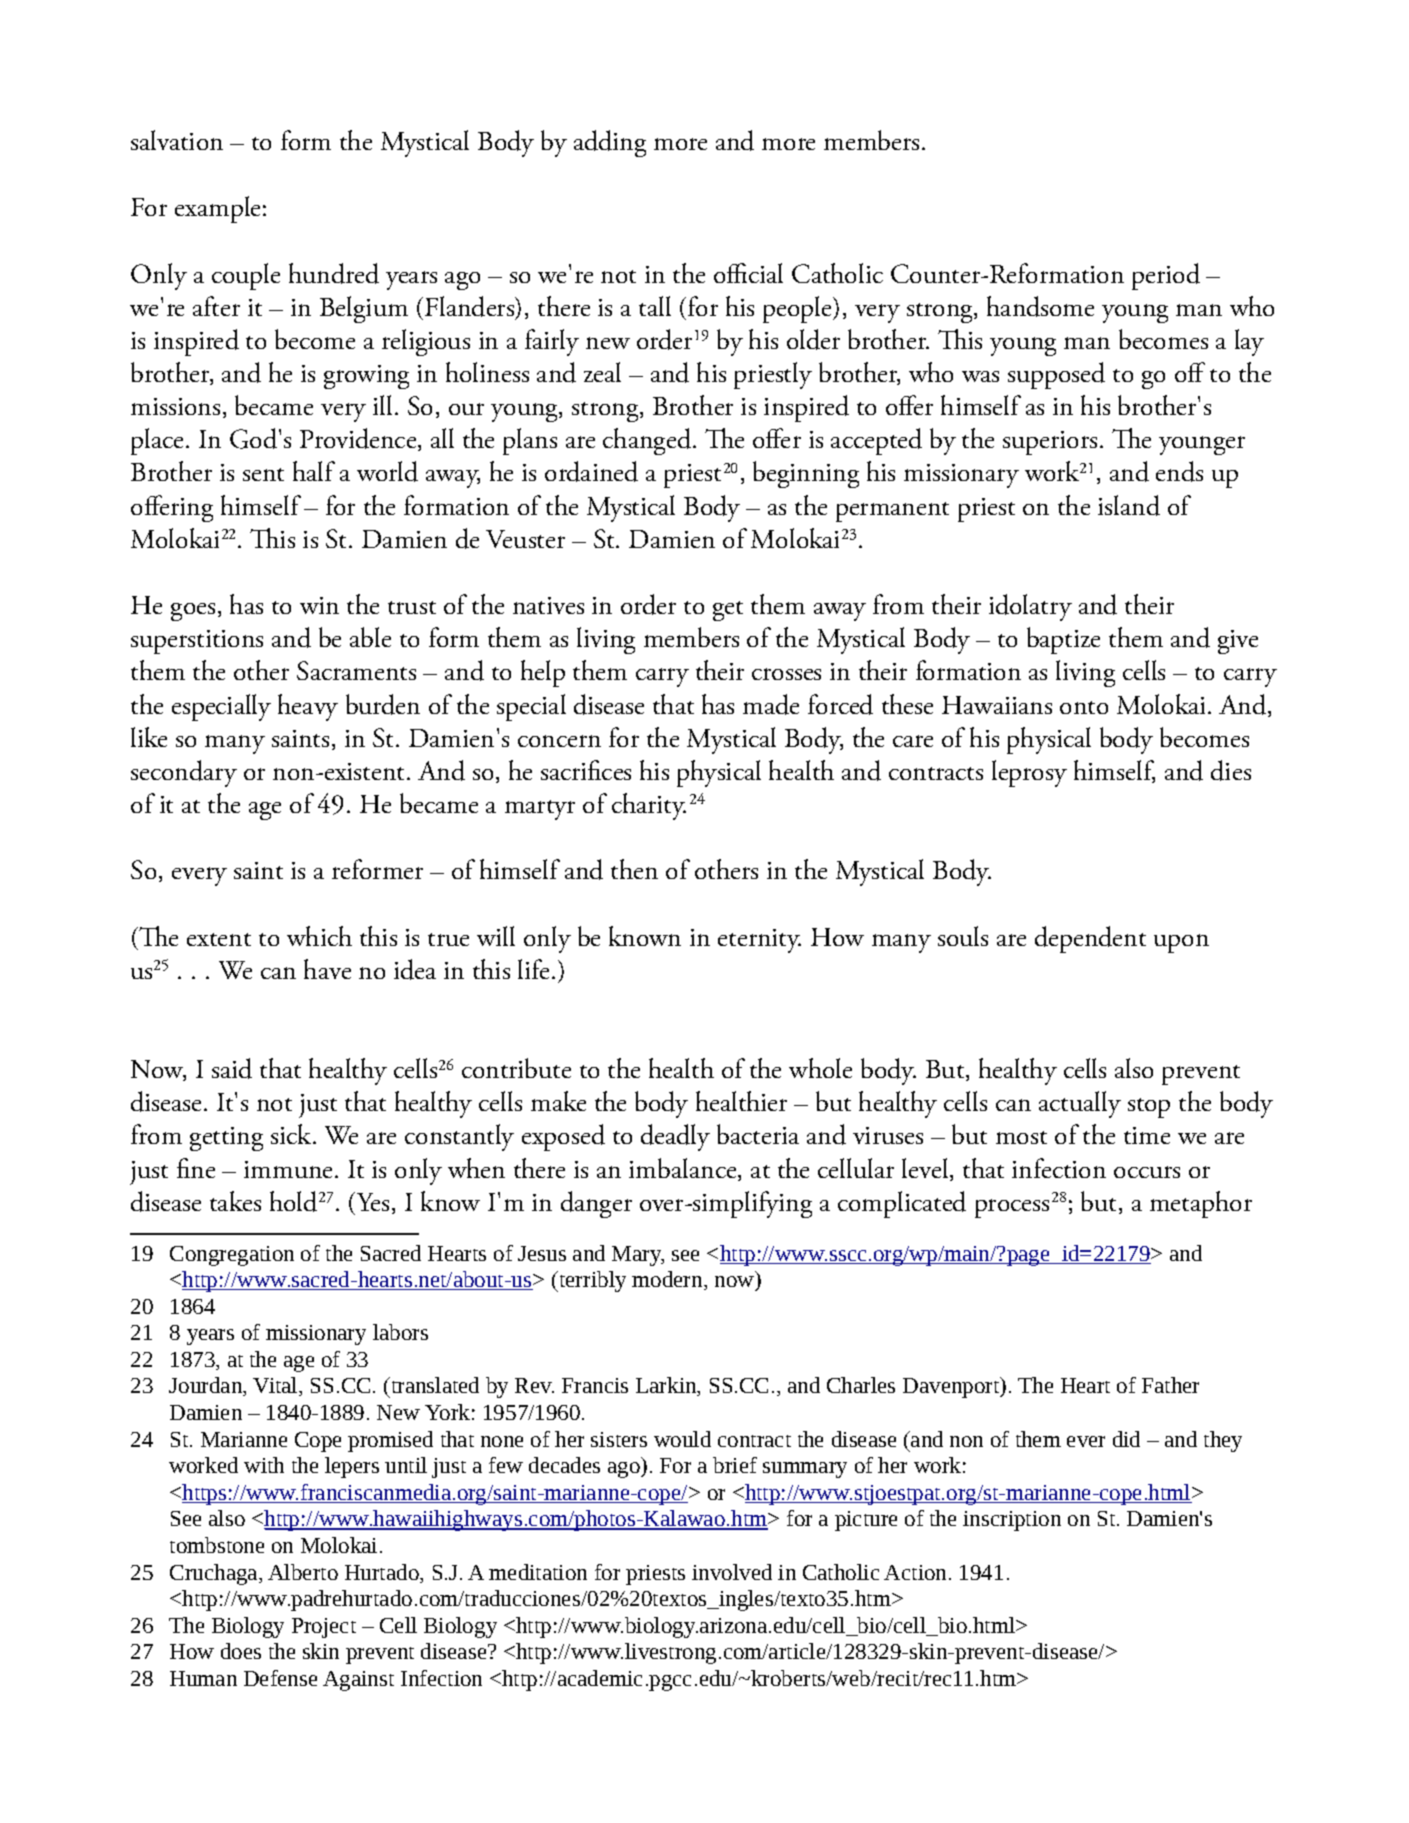 The height and width of the page is (1823, 1409). Describe the element at coordinates (324, 1628) in the page. I see `Project` at that location.
